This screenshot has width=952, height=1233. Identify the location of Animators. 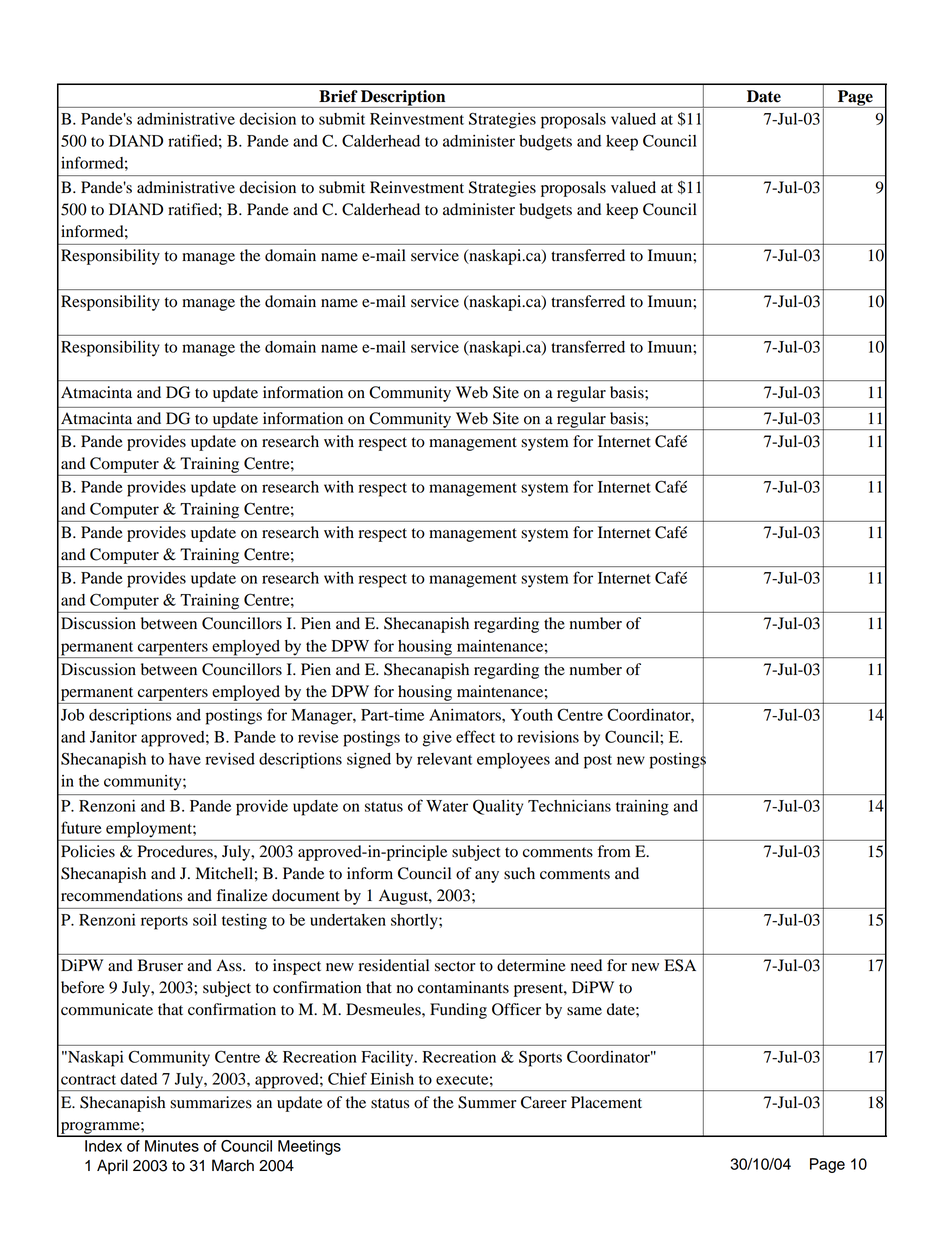
(466, 715).
